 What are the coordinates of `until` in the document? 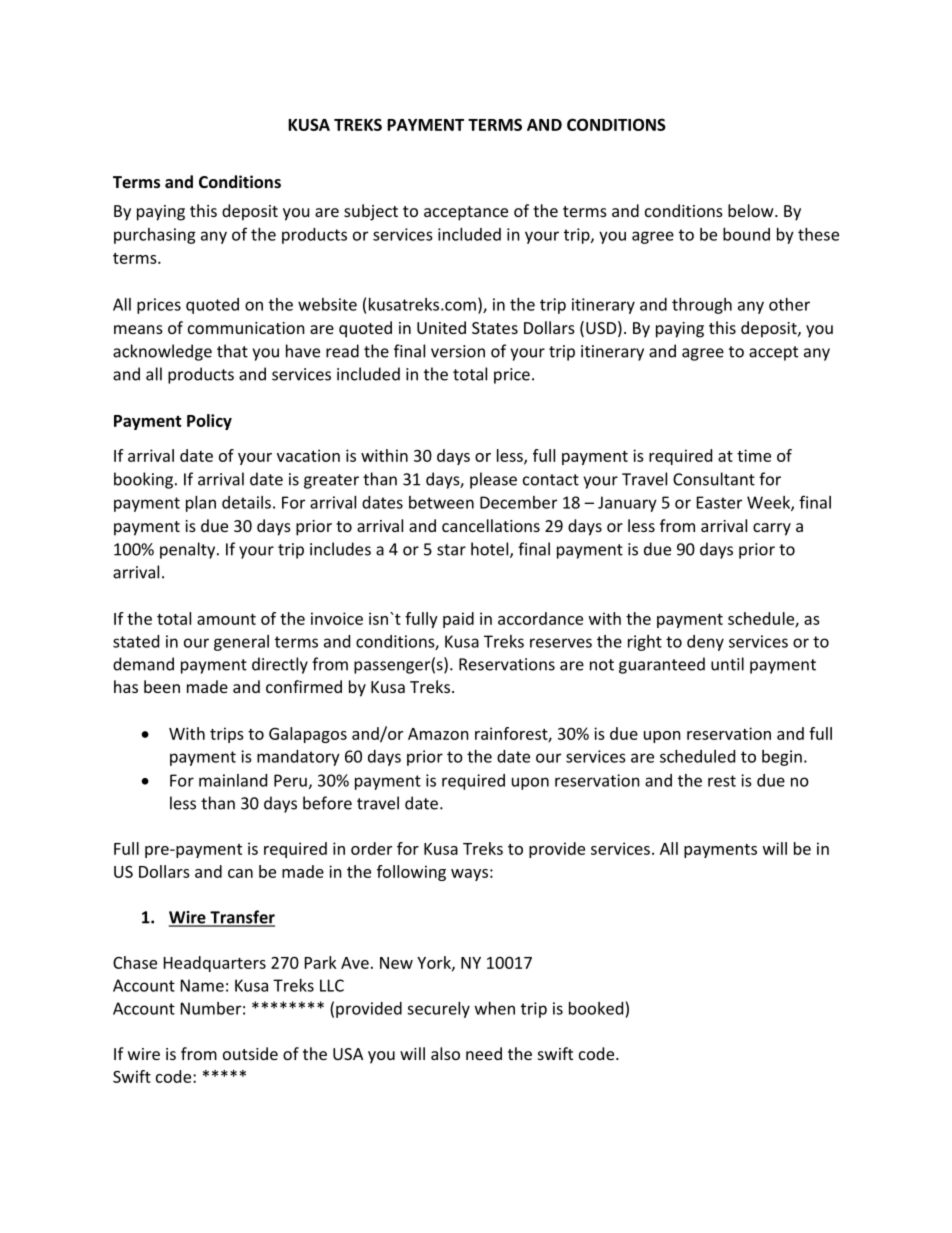 It's located at (727, 664).
